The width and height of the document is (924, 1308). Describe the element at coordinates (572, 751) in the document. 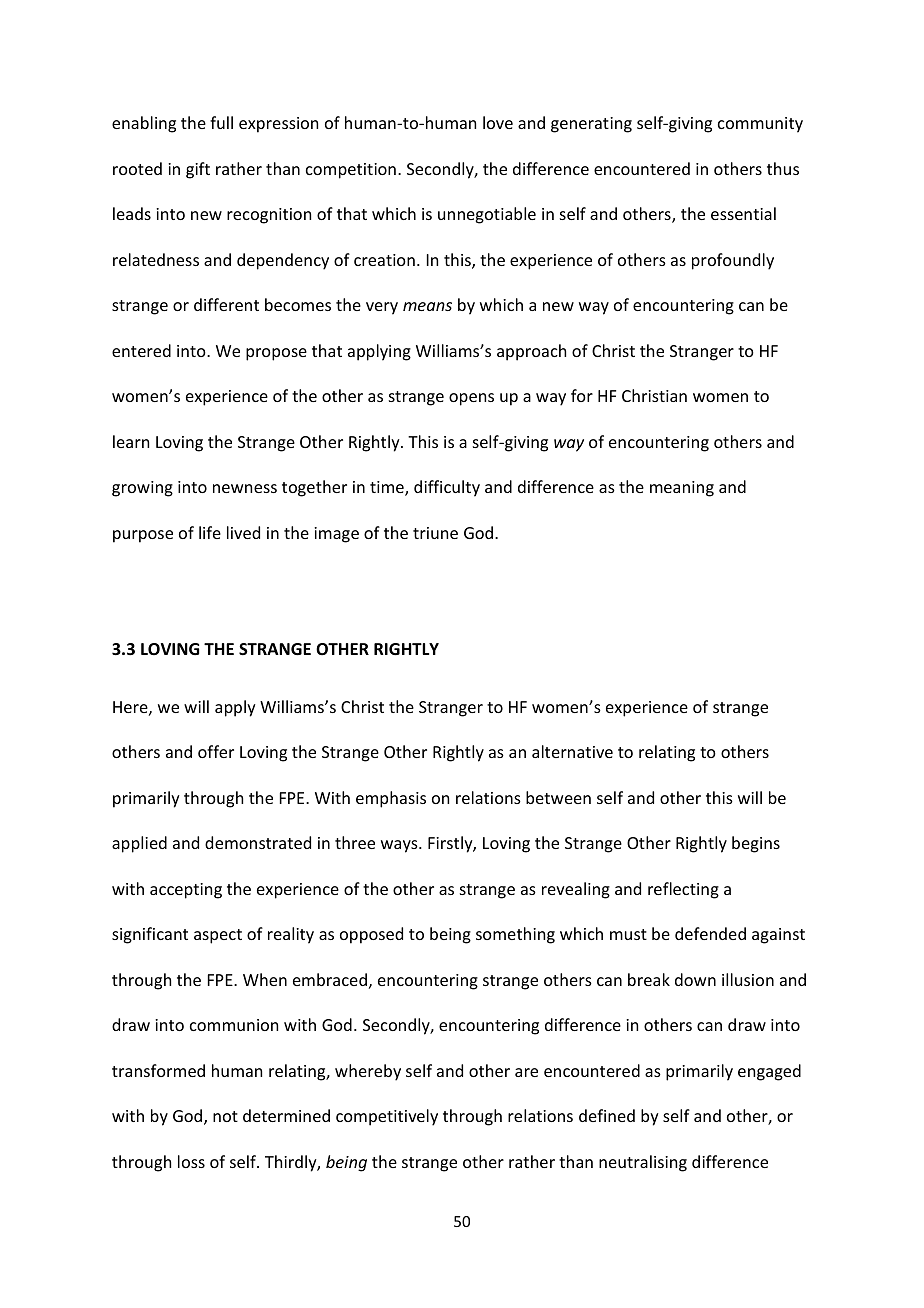

I see `alternative` at that location.
